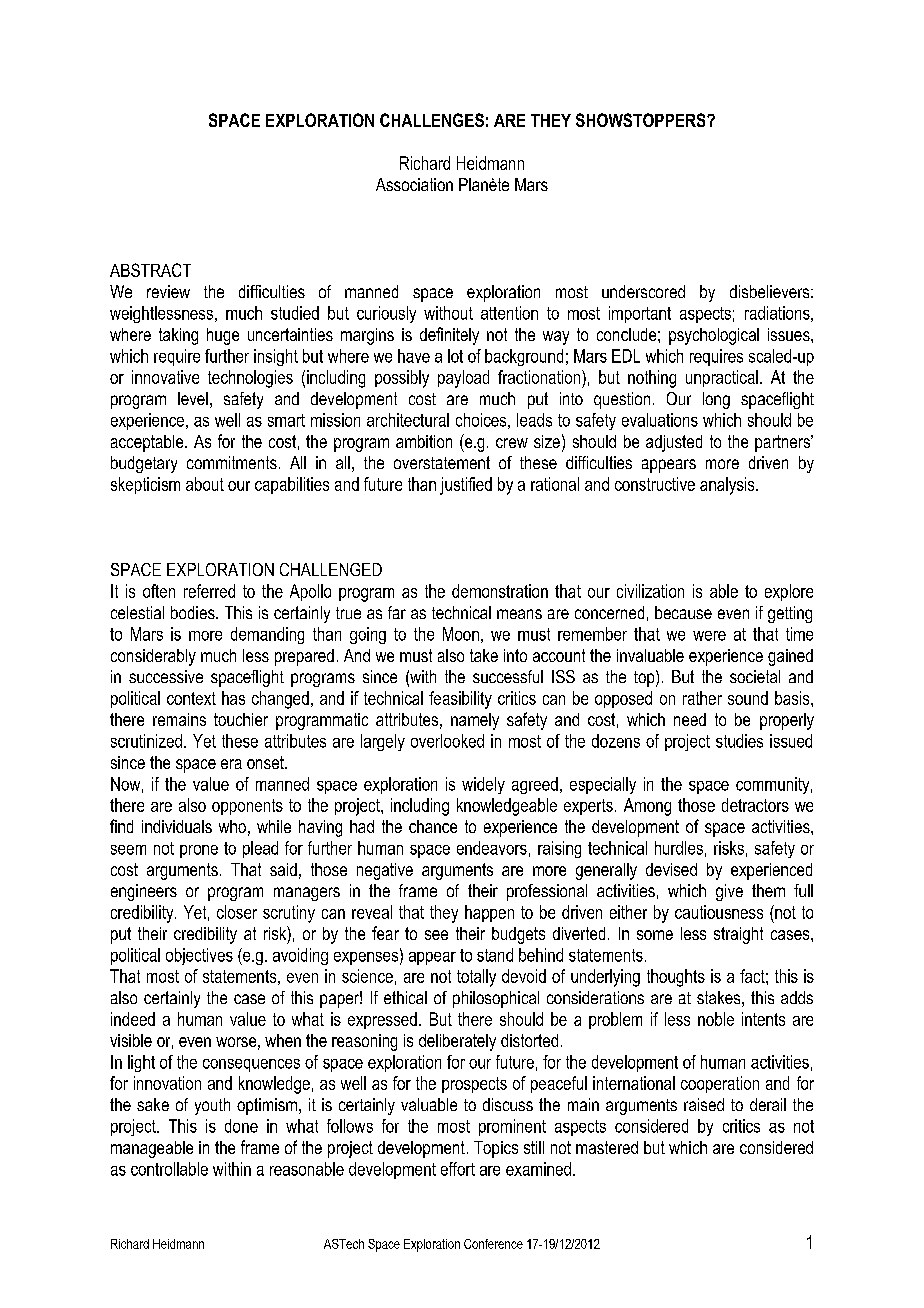 The width and height of the document is (924, 1308). What do you see at coordinates (643, 291) in the document?
I see `underscored` at bounding box center [643, 291].
